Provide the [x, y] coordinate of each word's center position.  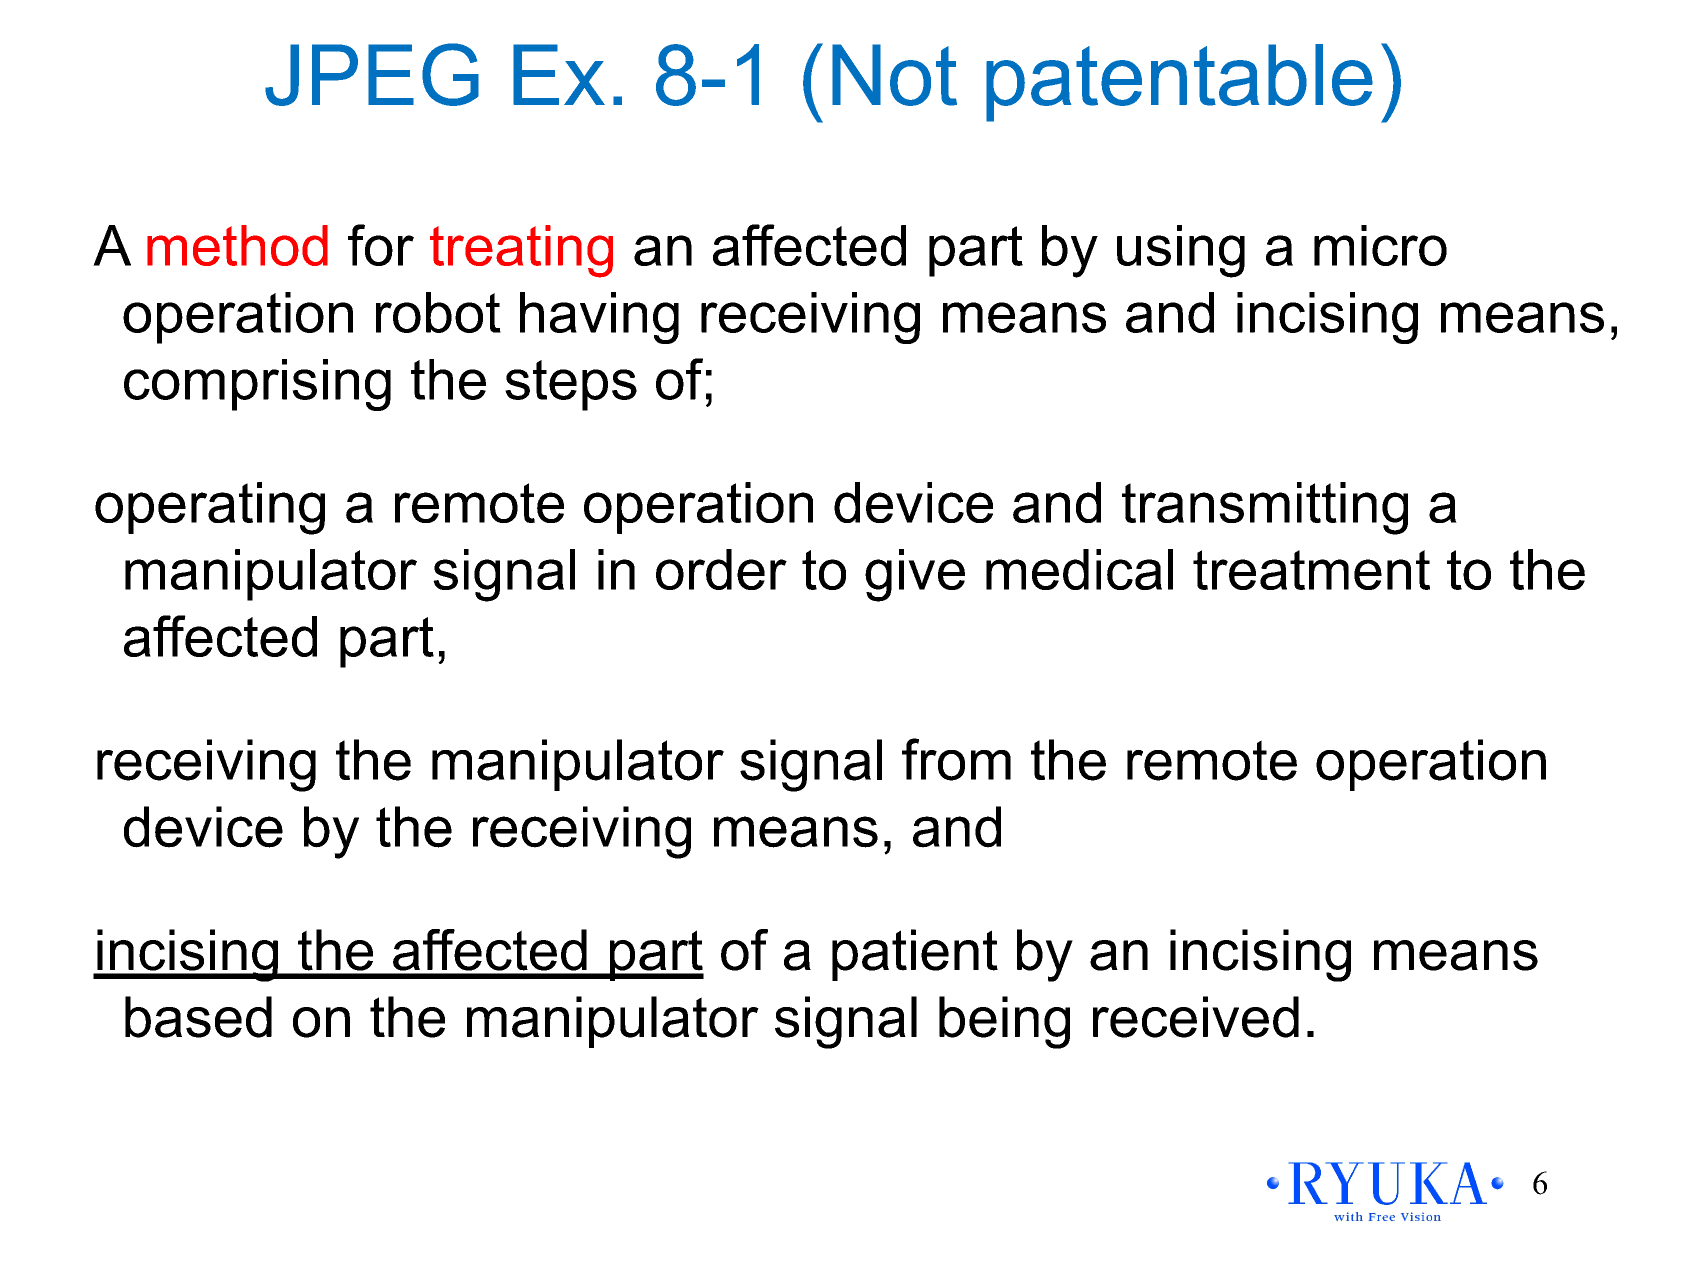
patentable [1179, 83]
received [1196, 1017]
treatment [1311, 570]
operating [210, 508]
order [721, 569]
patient [915, 955]
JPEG [372, 74]
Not [894, 75]
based [198, 1017]
